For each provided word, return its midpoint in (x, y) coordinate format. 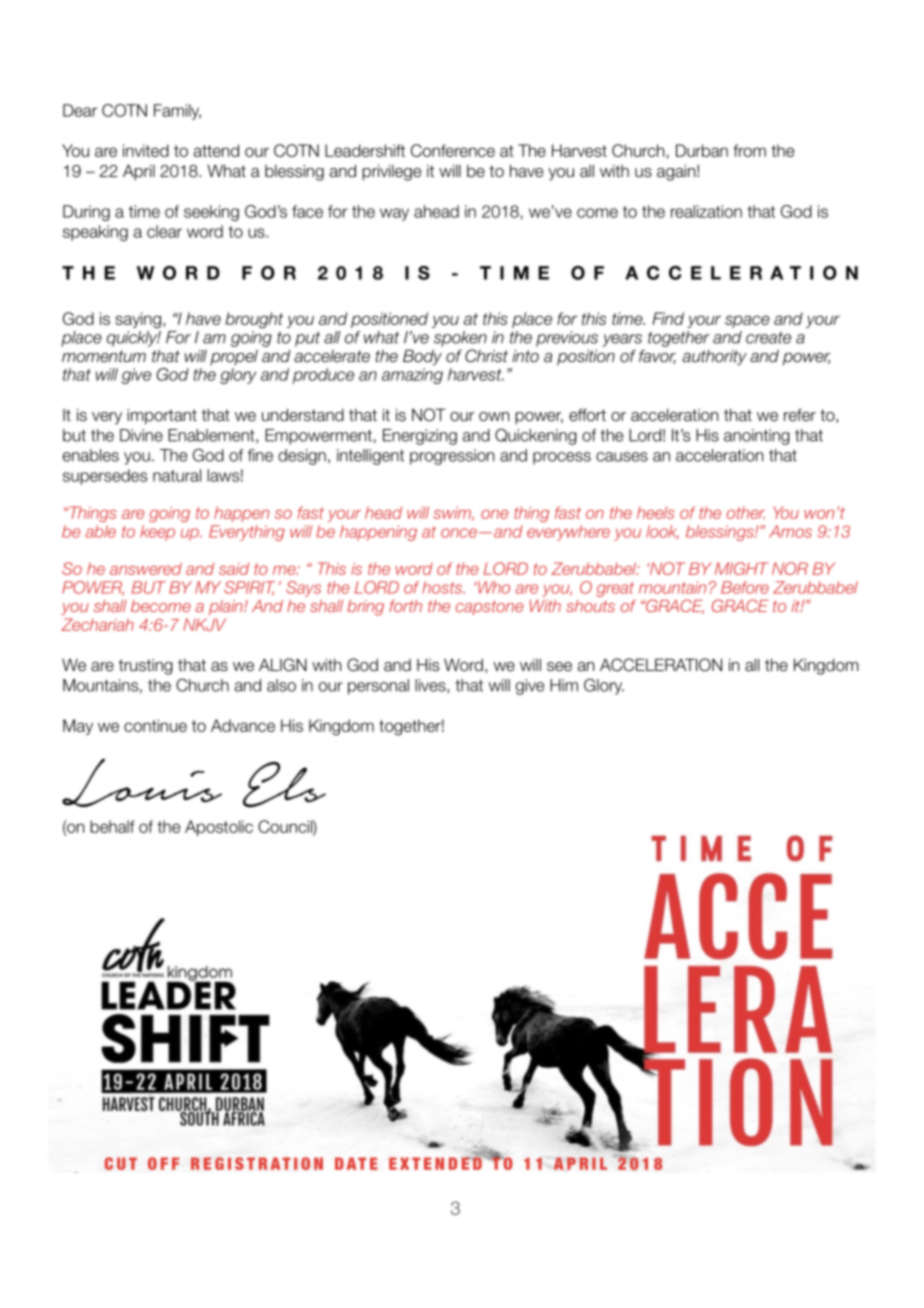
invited (146, 150)
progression (452, 457)
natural (177, 475)
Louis (142, 782)
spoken (460, 339)
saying (138, 320)
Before (745, 587)
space (747, 321)
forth (405, 606)
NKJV (204, 624)
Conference (453, 150)
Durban (702, 150)
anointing (757, 437)
